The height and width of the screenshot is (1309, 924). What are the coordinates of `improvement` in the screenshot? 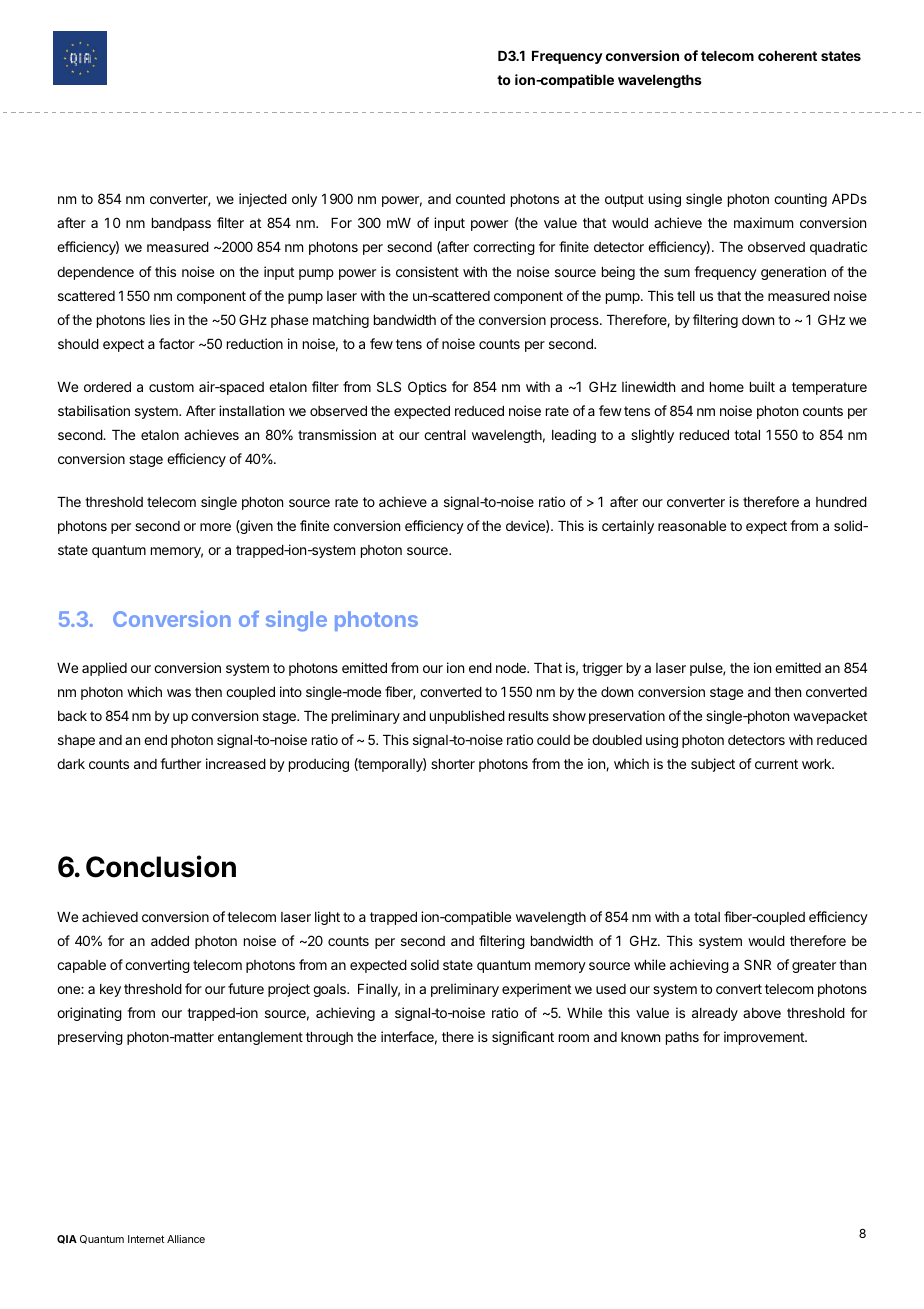 It's located at (765, 1038).
